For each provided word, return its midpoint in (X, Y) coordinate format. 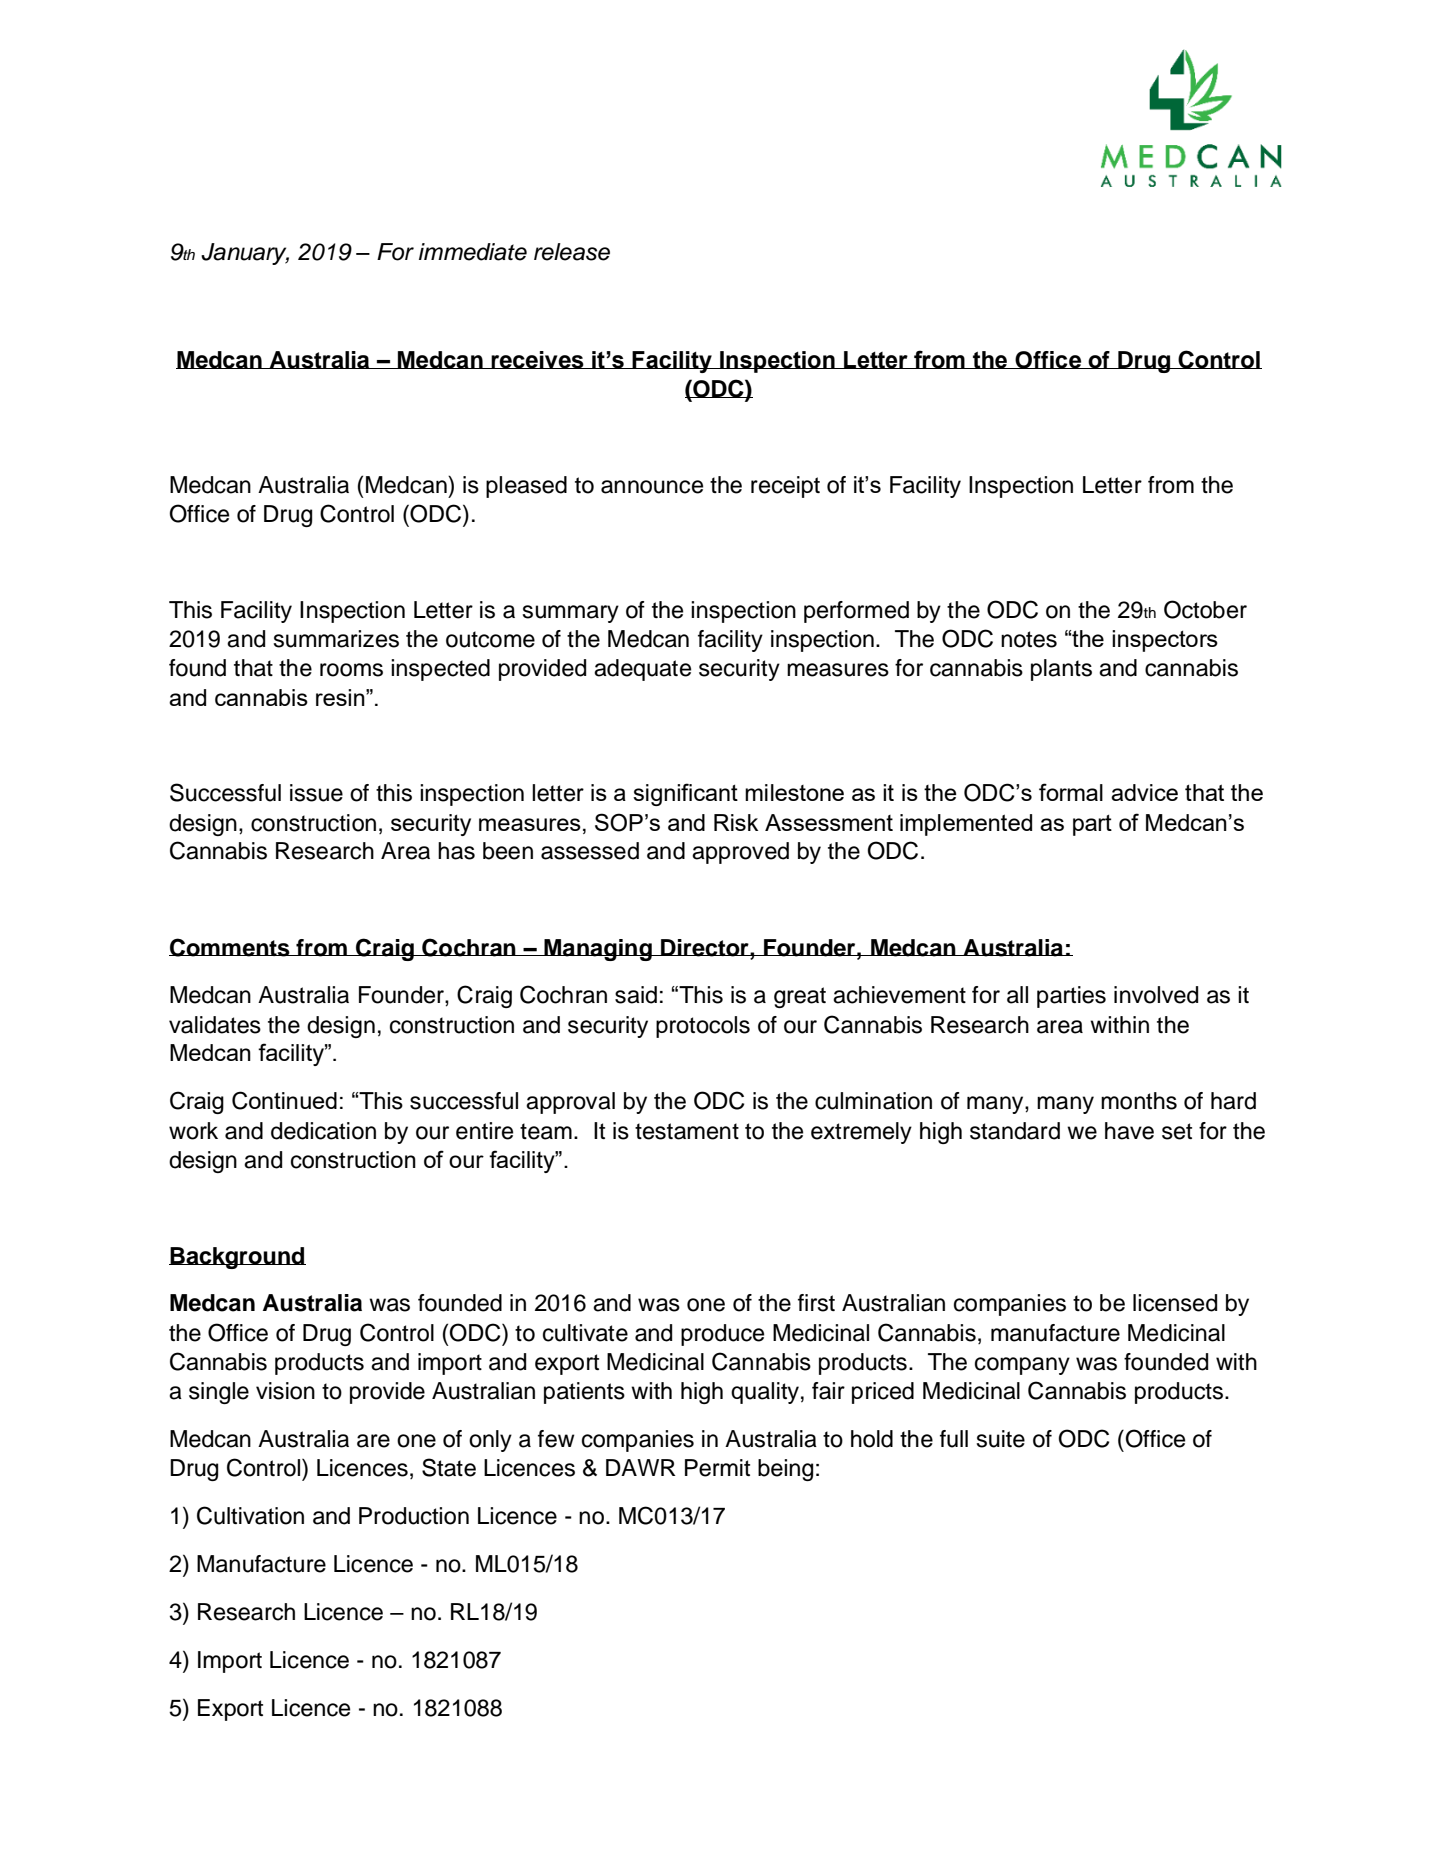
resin (341, 697)
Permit (717, 1468)
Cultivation (250, 1515)
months (1139, 1101)
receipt (785, 487)
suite (1000, 1439)
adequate (642, 670)
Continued (284, 1100)
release (572, 252)
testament (687, 1131)
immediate (473, 252)
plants (1061, 670)
